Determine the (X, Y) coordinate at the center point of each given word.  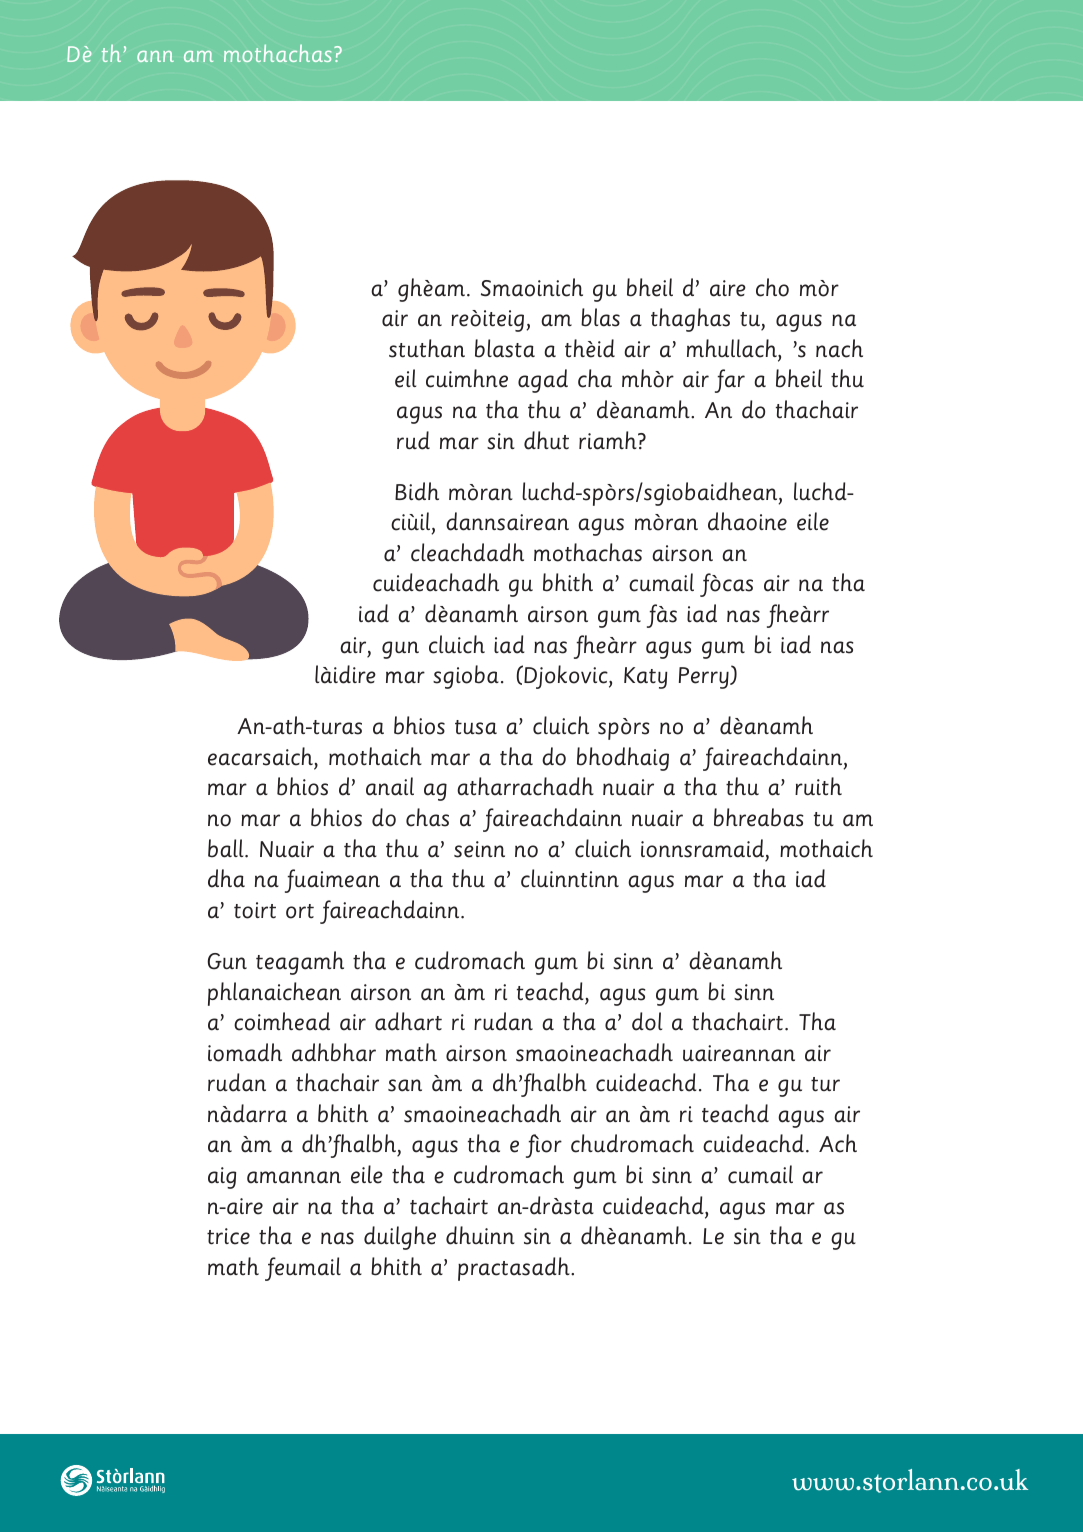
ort (300, 911)
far (730, 381)
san (405, 1085)
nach (839, 348)
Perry (705, 678)
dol (647, 1021)
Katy (645, 678)
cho (772, 287)
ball (227, 848)
